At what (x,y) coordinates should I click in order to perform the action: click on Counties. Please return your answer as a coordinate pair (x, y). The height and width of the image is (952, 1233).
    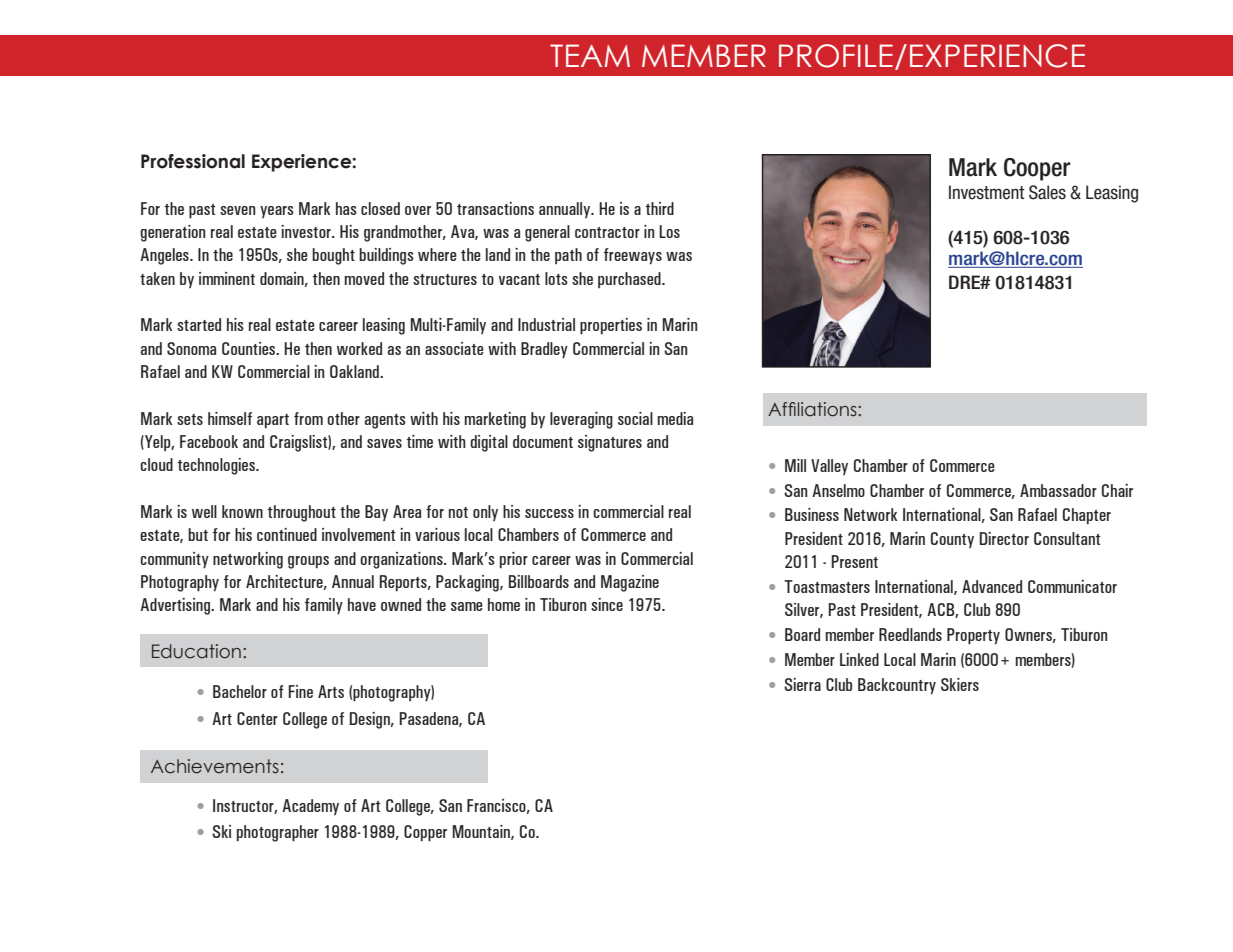
    Looking at the image, I should click on (250, 348).
